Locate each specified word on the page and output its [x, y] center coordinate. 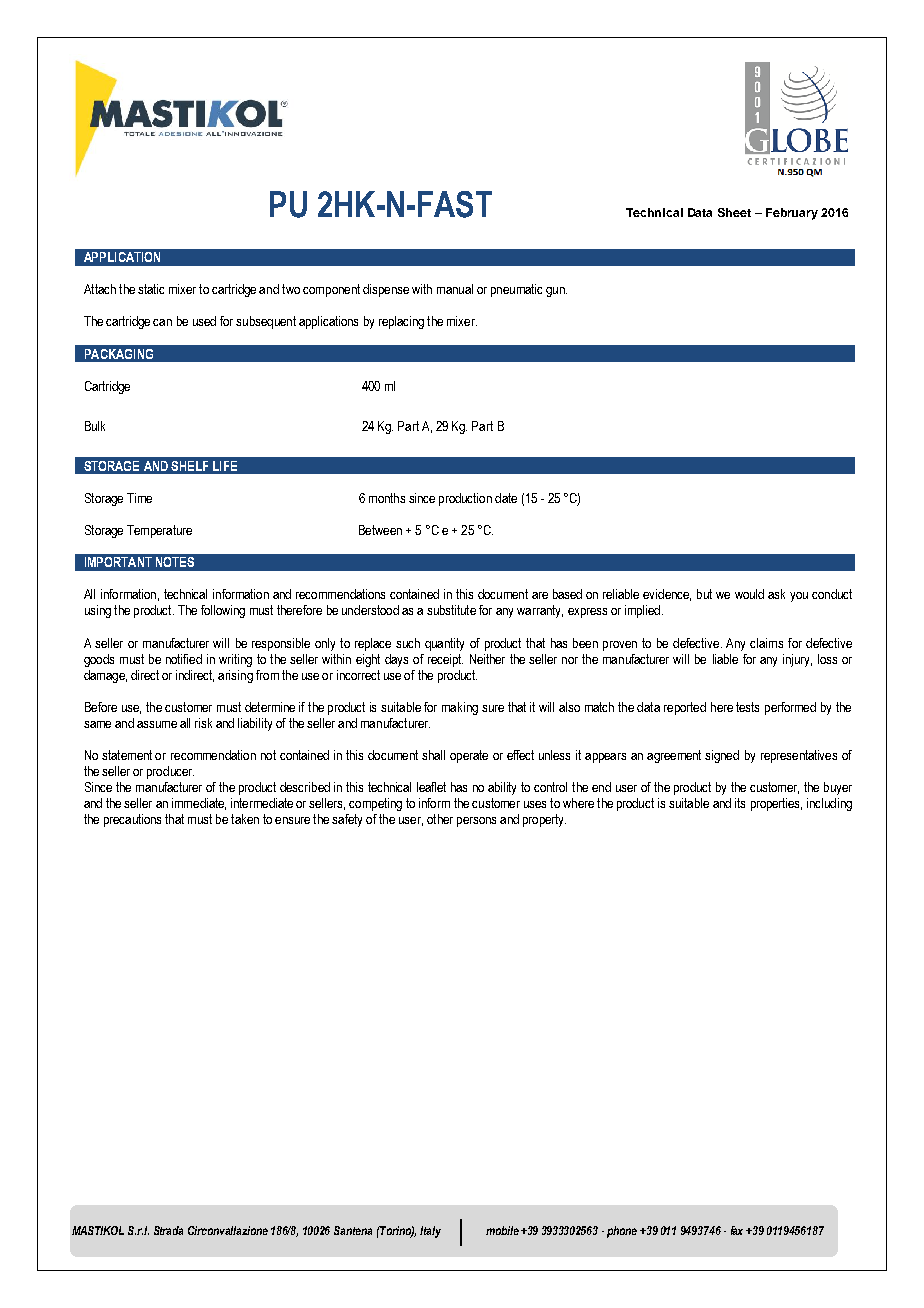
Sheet [734, 212]
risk [203, 723]
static [151, 289]
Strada [168, 1230]
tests [747, 707]
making [460, 708]
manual [455, 289]
